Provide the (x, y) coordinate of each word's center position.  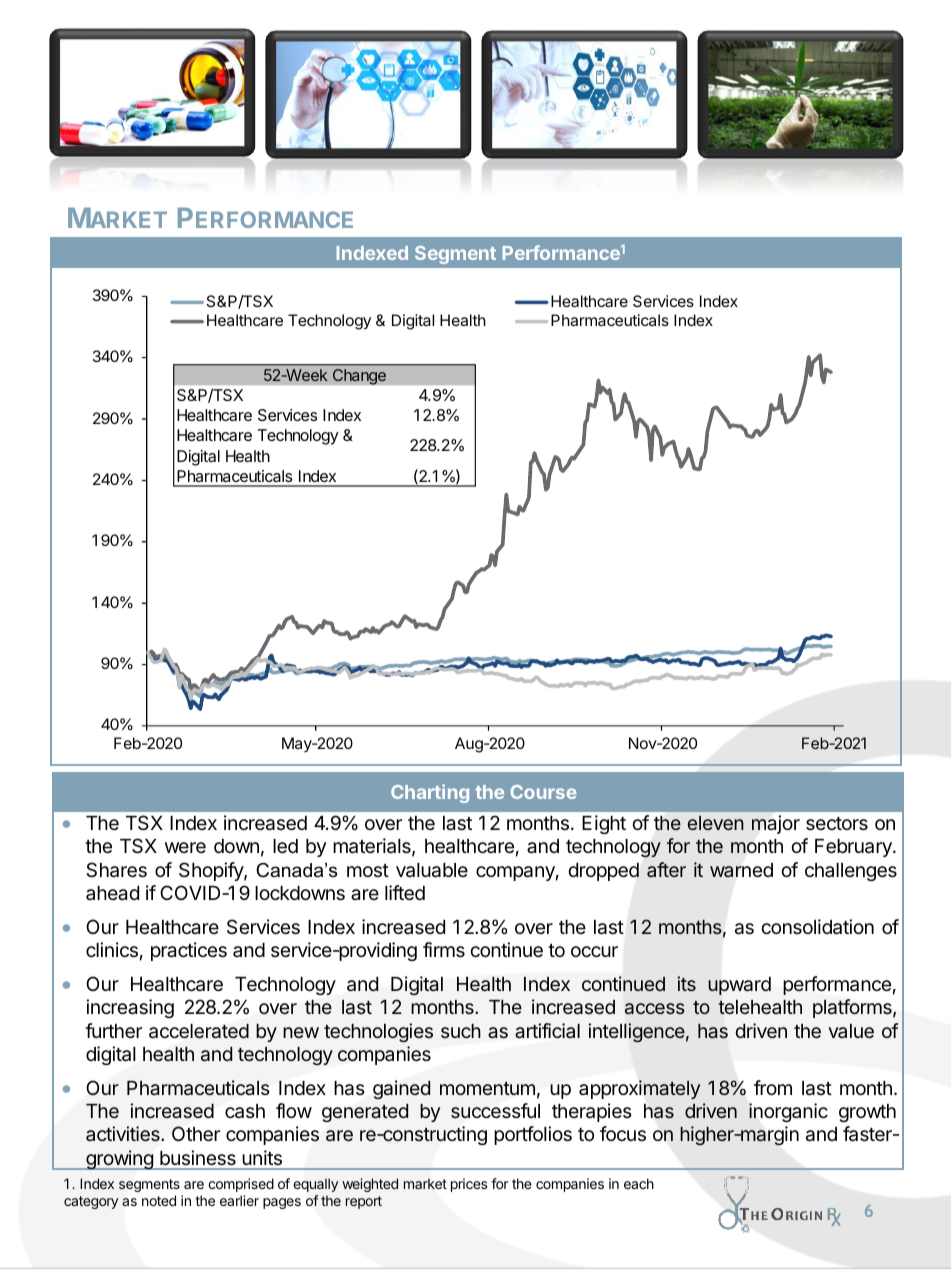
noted (159, 1200)
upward (739, 986)
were (185, 847)
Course (543, 792)
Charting (430, 793)
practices (189, 951)
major (776, 824)
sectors (837, 823)
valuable (432, 870)
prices (469, 1185)
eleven (716, 823)
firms (444, 949)
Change (359, 377)
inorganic (788, 1112)
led (285, 846)
